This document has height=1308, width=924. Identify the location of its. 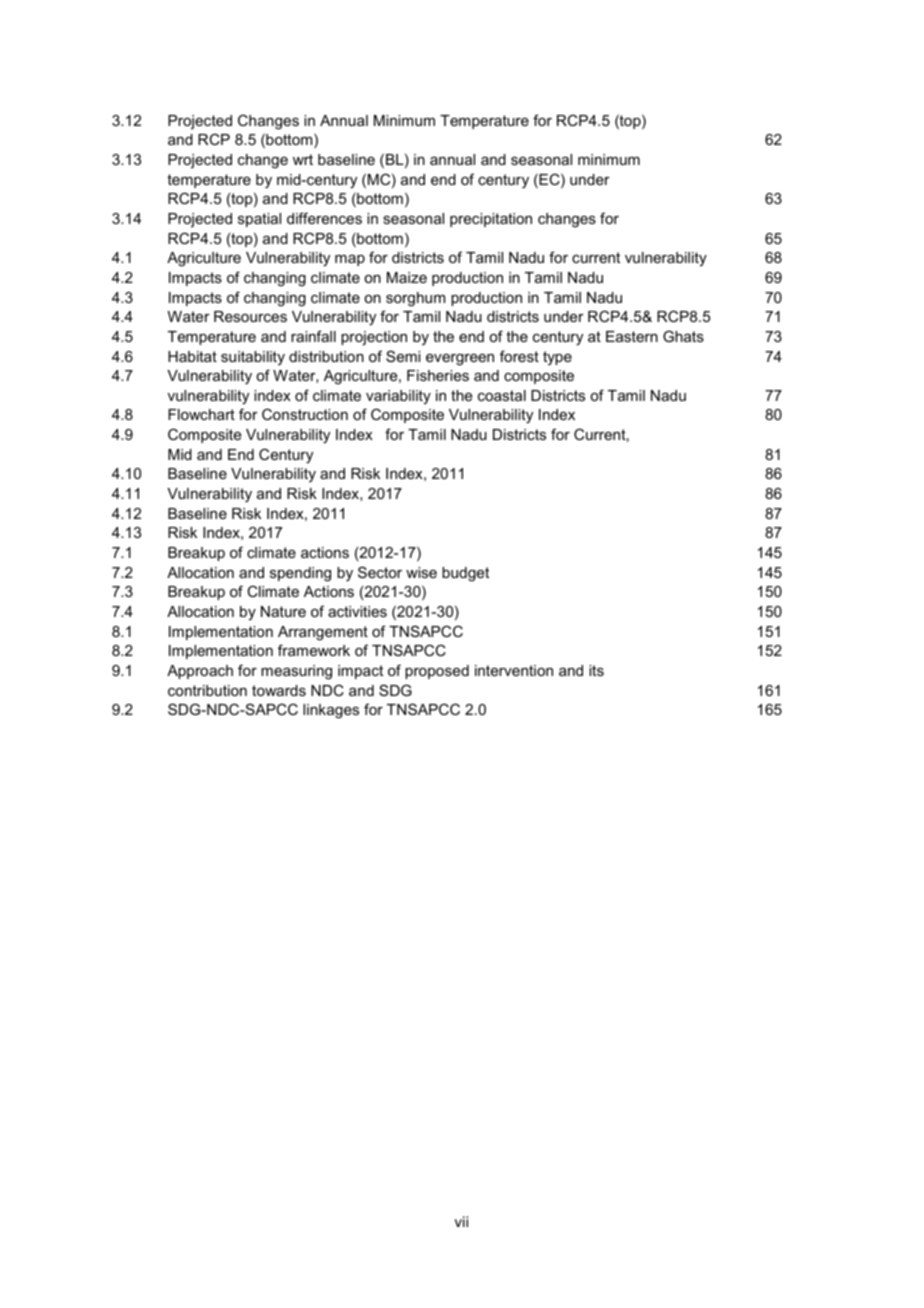
(596, 670).
